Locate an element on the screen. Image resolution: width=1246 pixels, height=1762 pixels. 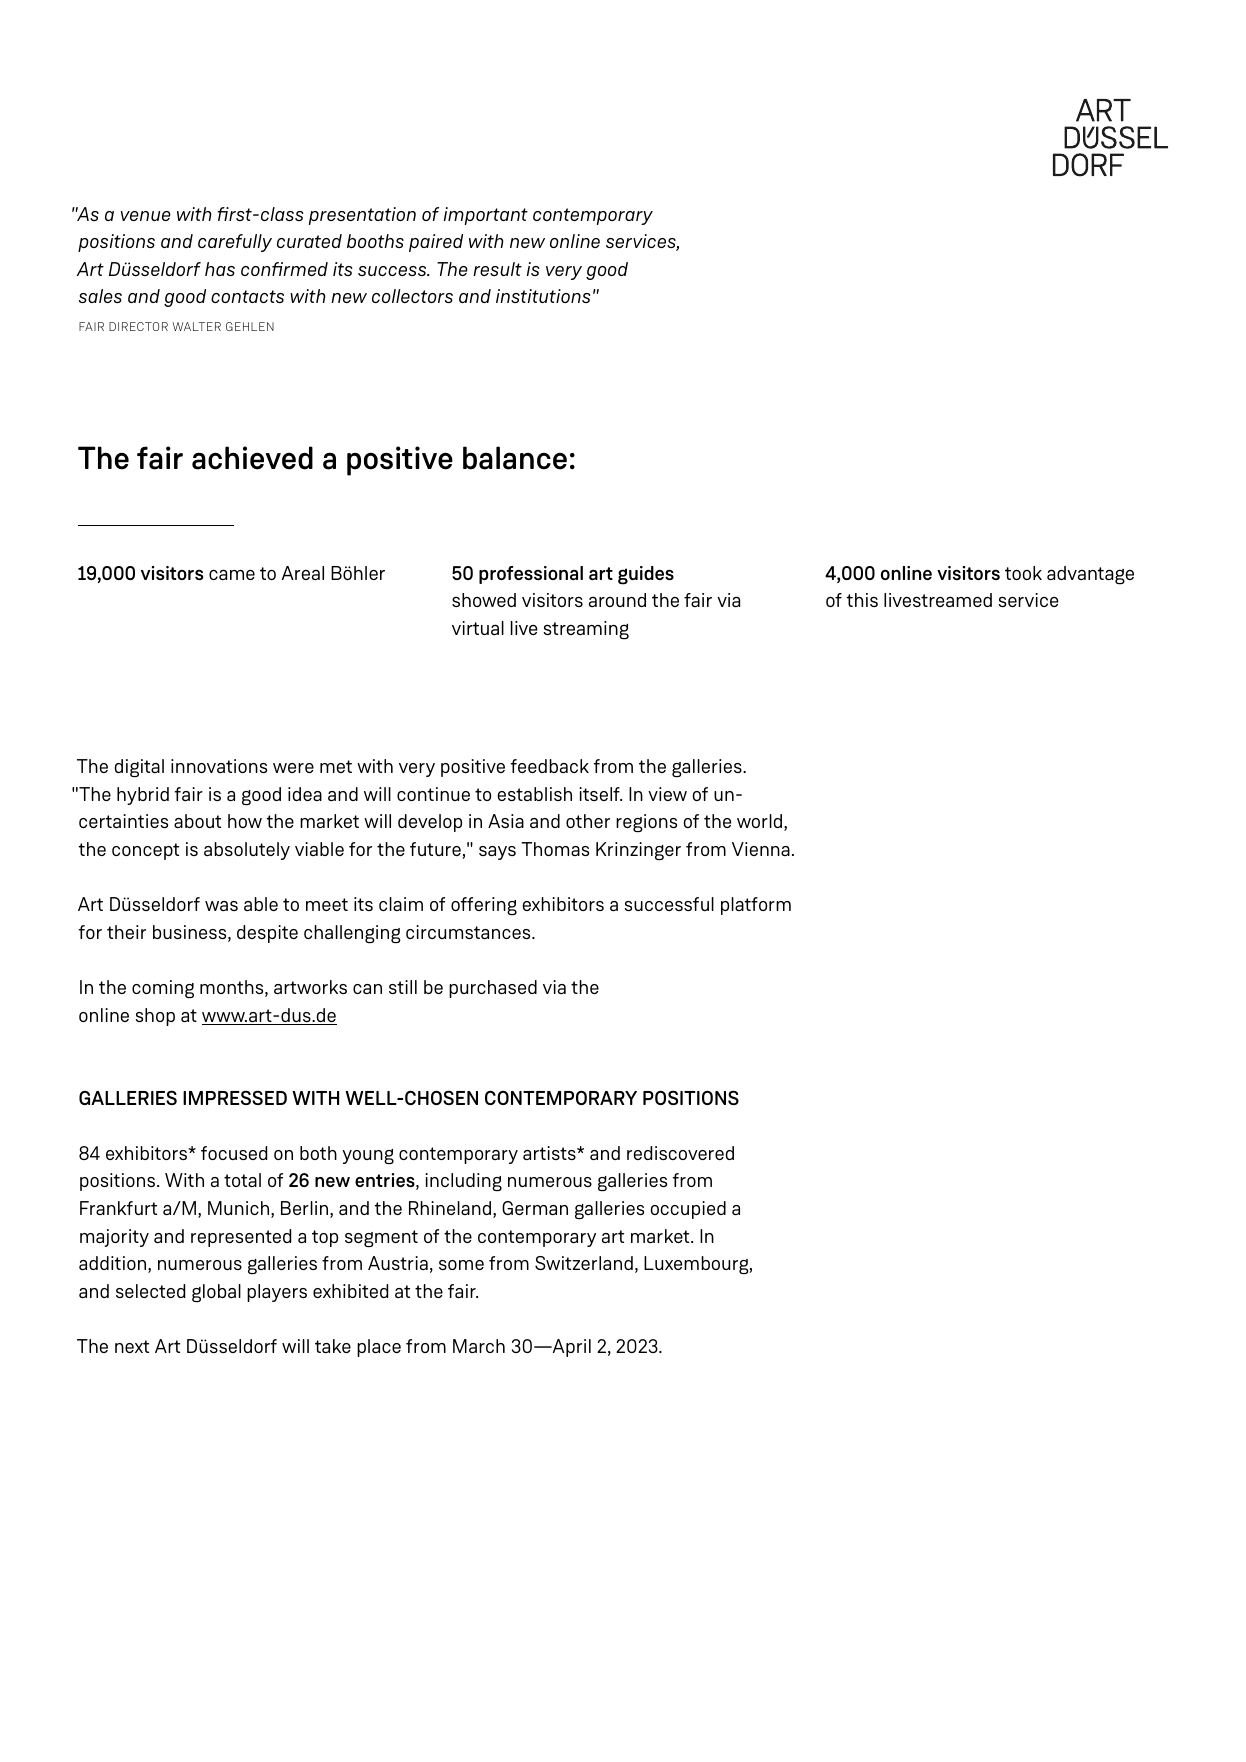
innovations is located at coordinates (219, 766).
